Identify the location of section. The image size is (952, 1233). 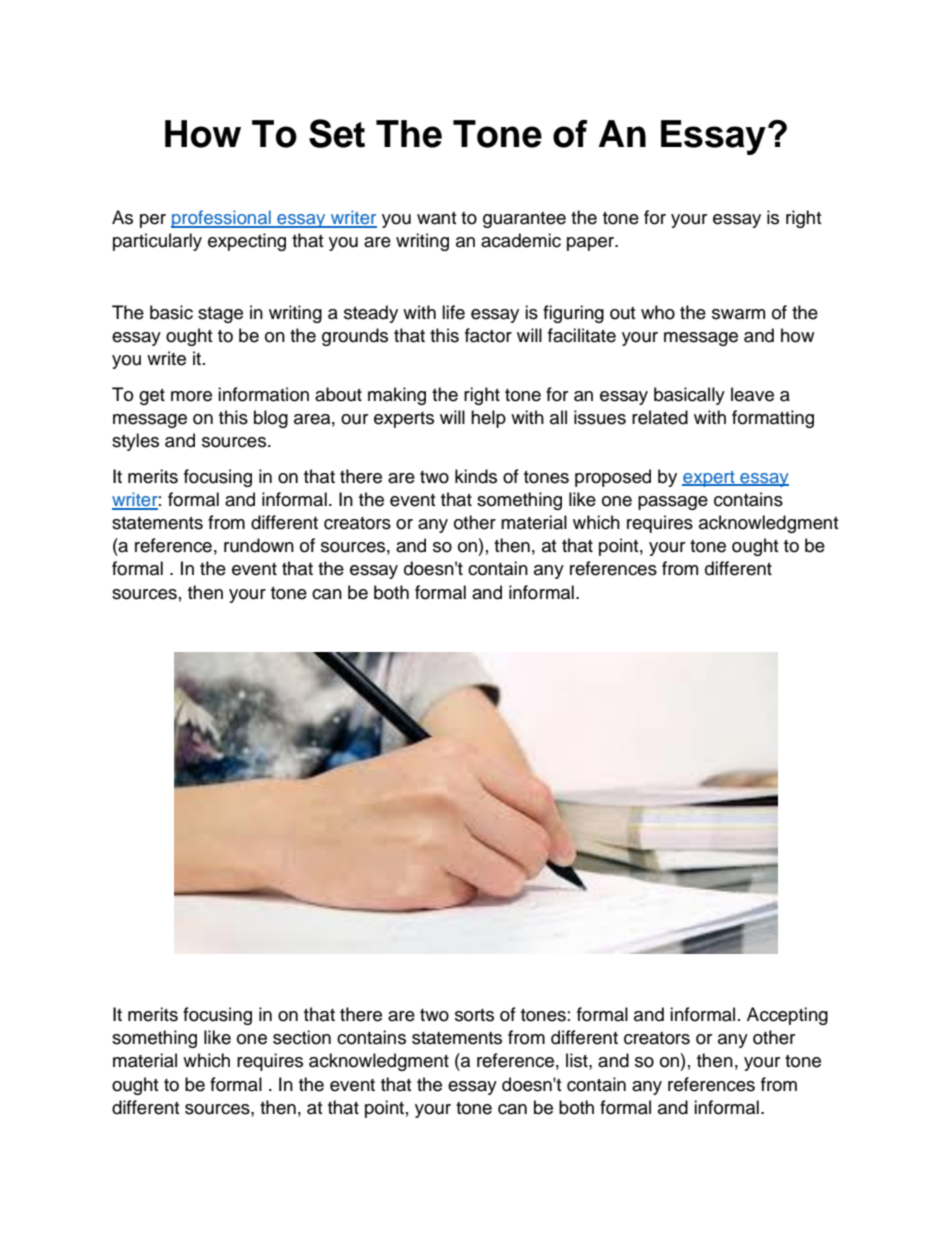
(302, 1037).
